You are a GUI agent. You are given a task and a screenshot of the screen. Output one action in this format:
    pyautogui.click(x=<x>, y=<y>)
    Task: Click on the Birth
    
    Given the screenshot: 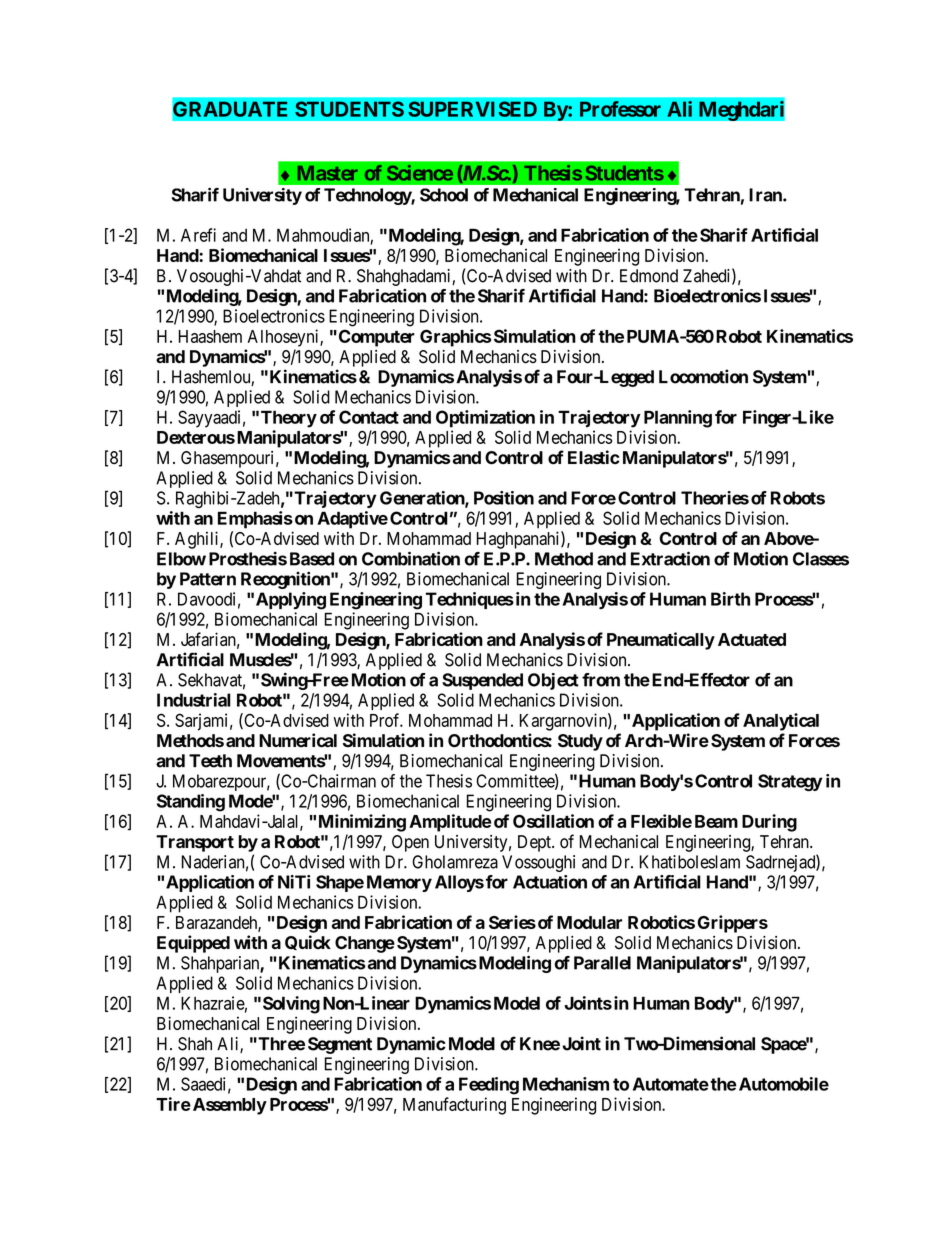 What is the action you would take?
    pyautogui.click(x=730, y=599)
